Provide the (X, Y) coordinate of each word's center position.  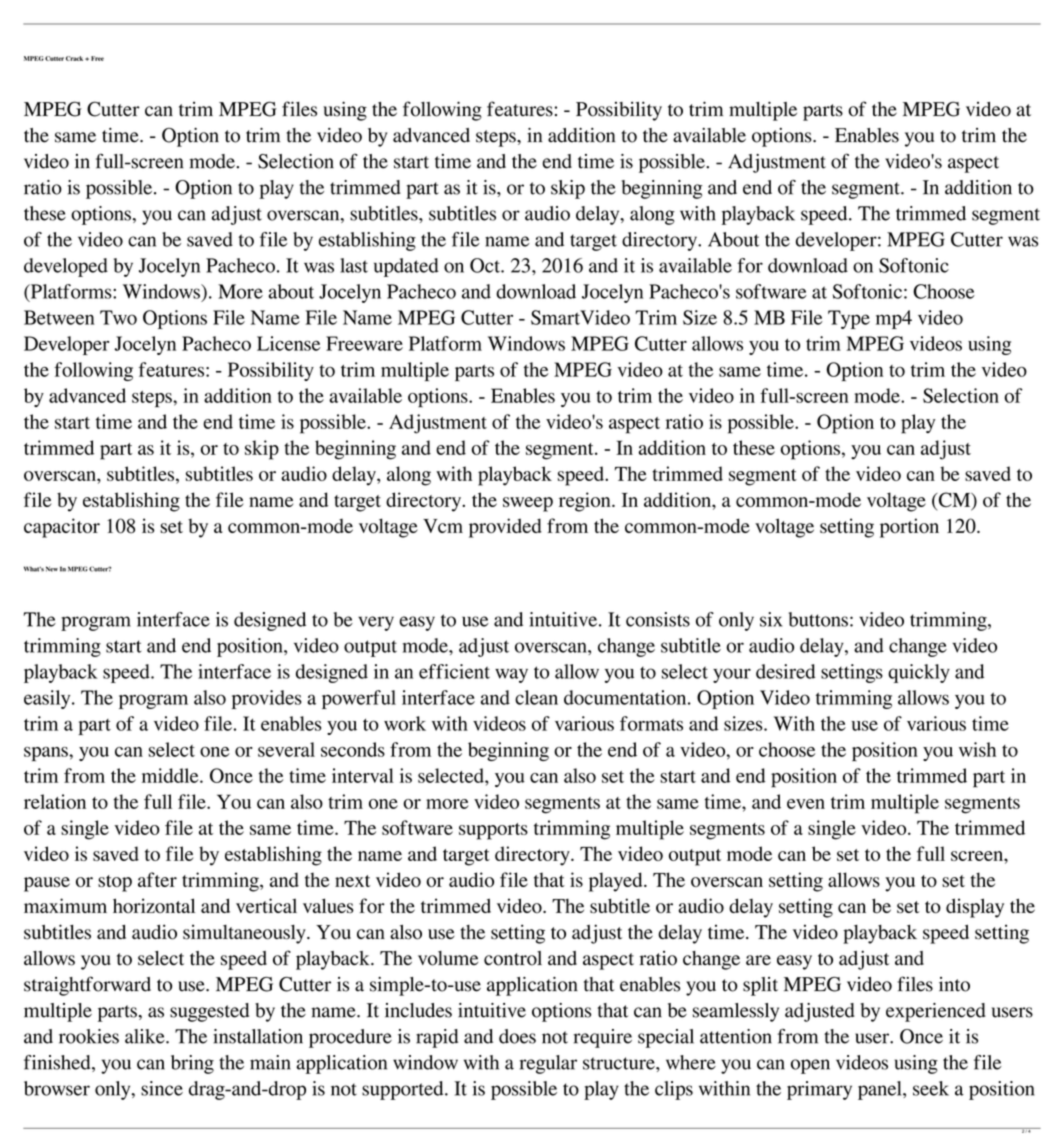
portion (909, 528)
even (806, 804)
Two (118, 317)
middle (171, 775)
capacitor (62, 528)
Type (849, 319)
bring (192, 1064)
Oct (486, 265)
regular (548, 1064)
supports (493, 831)
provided (505, 528)
